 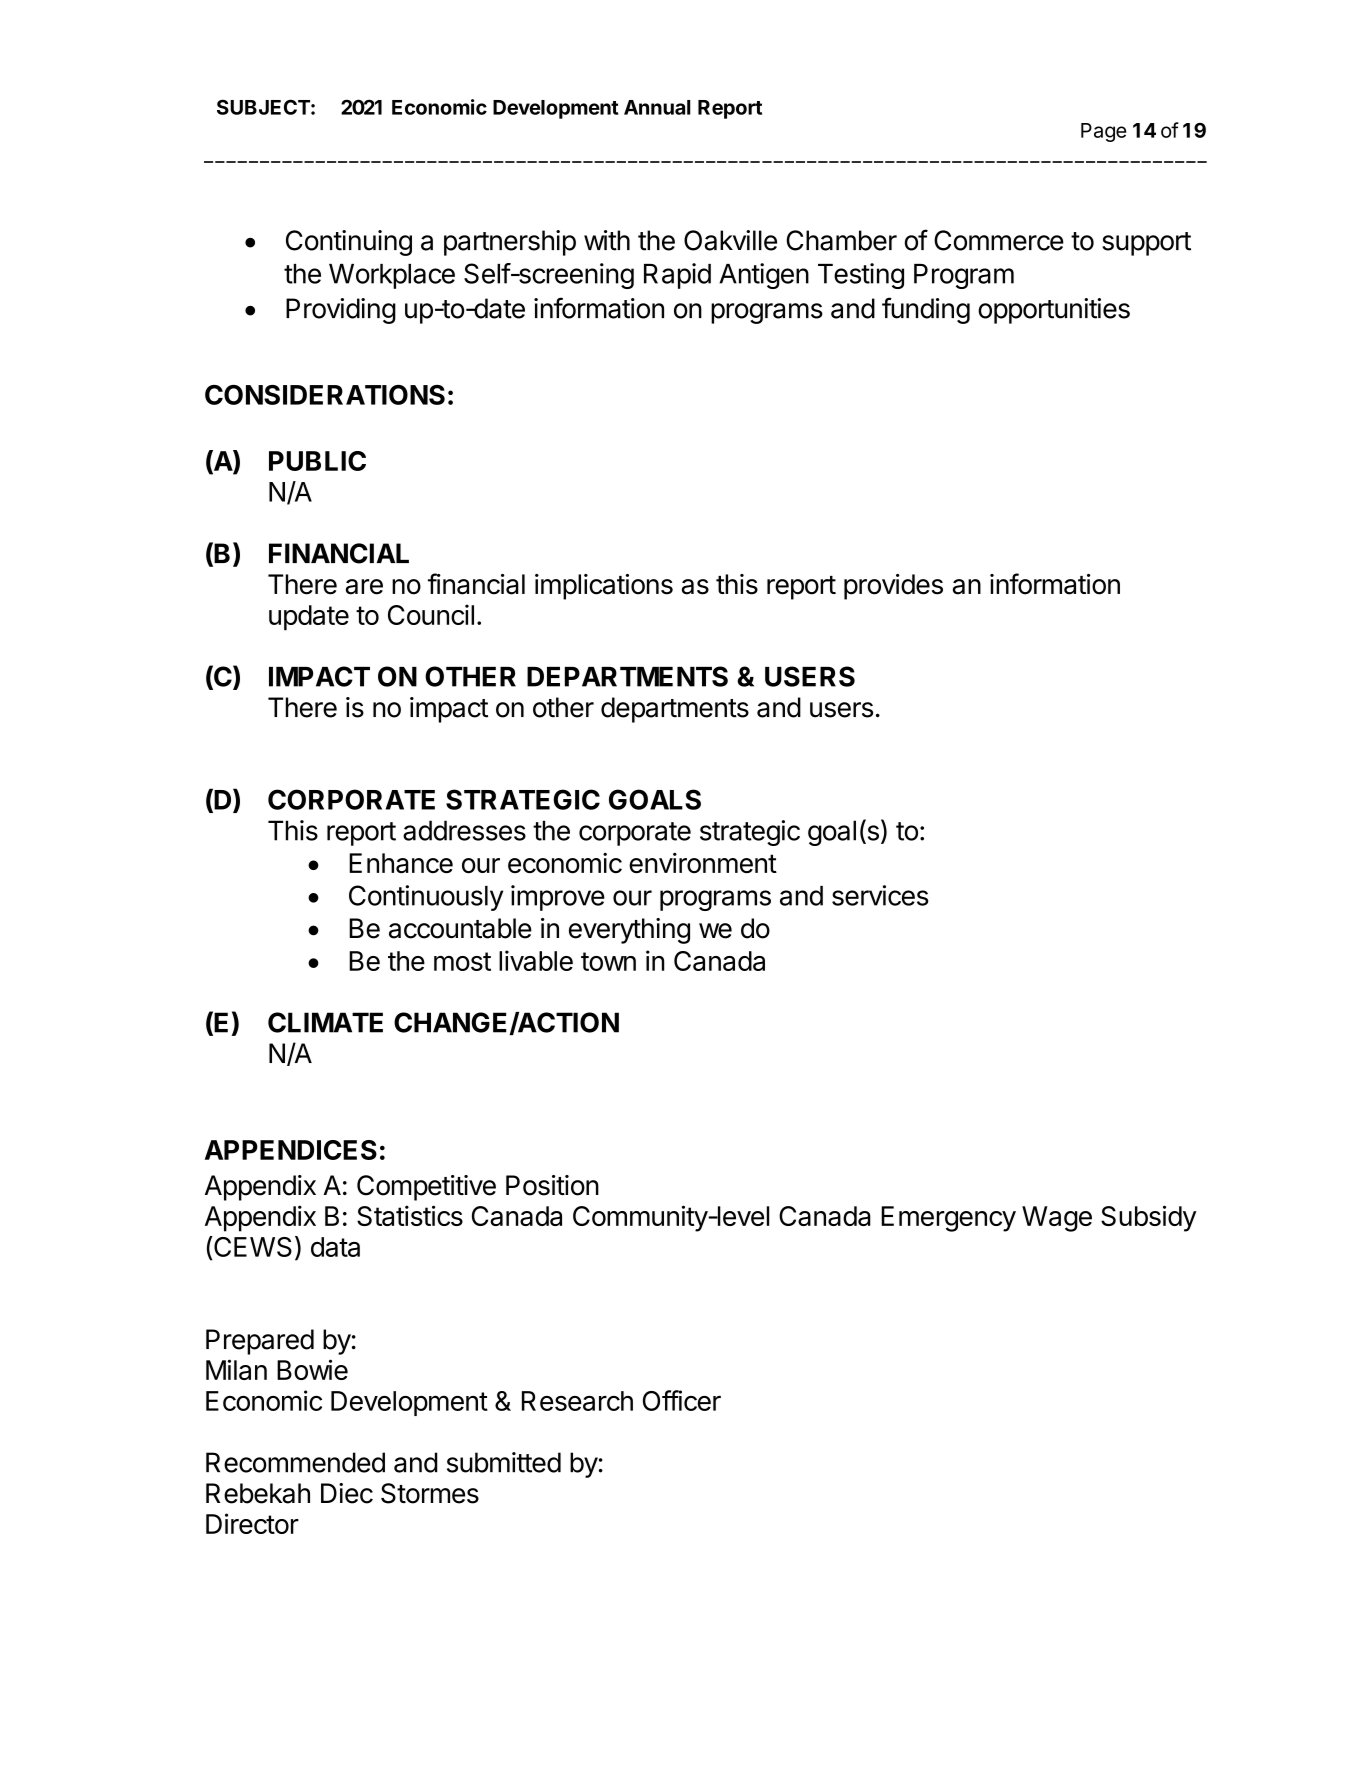 I want to click on Continuing, so click(x=349, y=243).
